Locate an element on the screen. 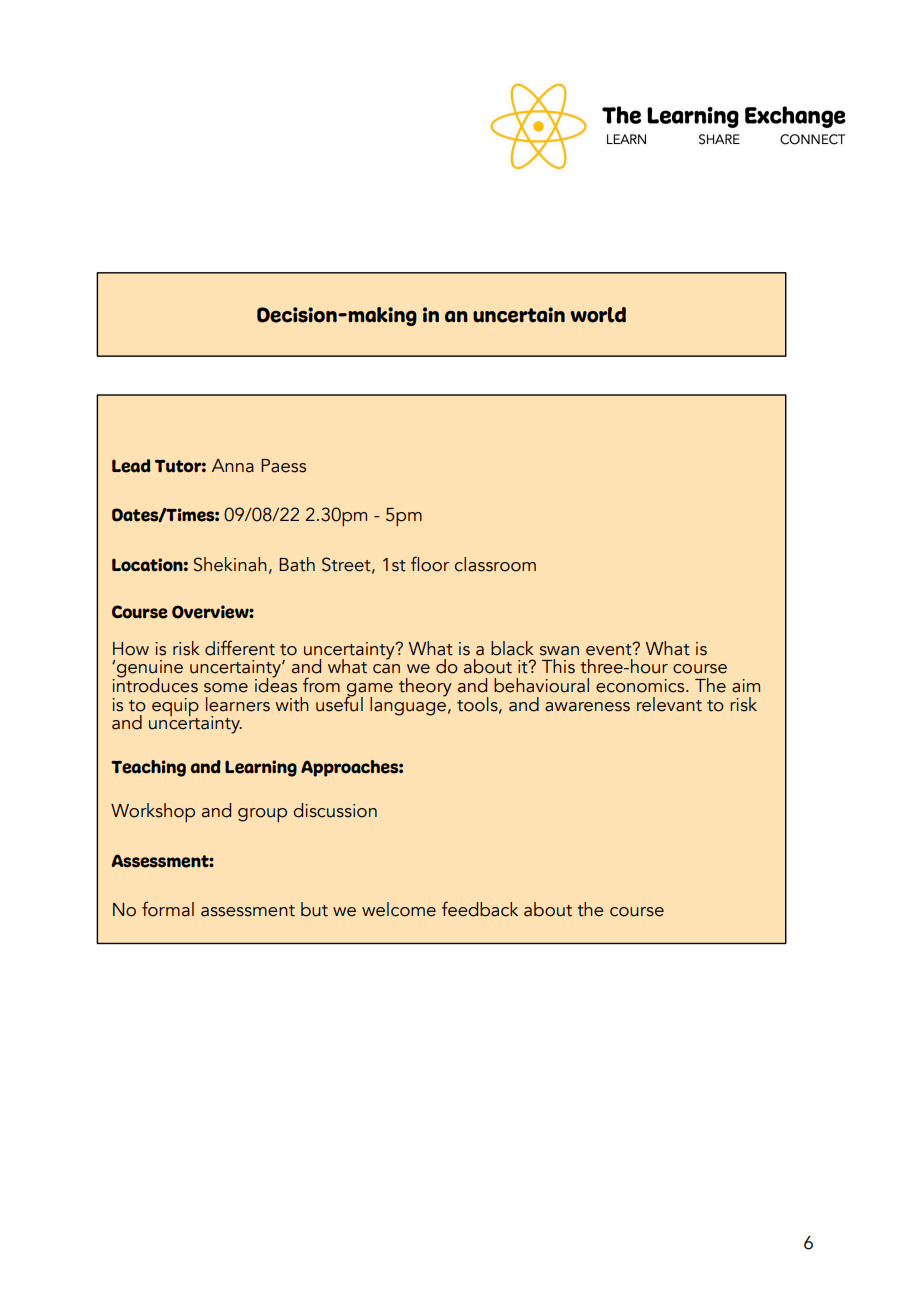  swan is located at coordinates (559, 651).
